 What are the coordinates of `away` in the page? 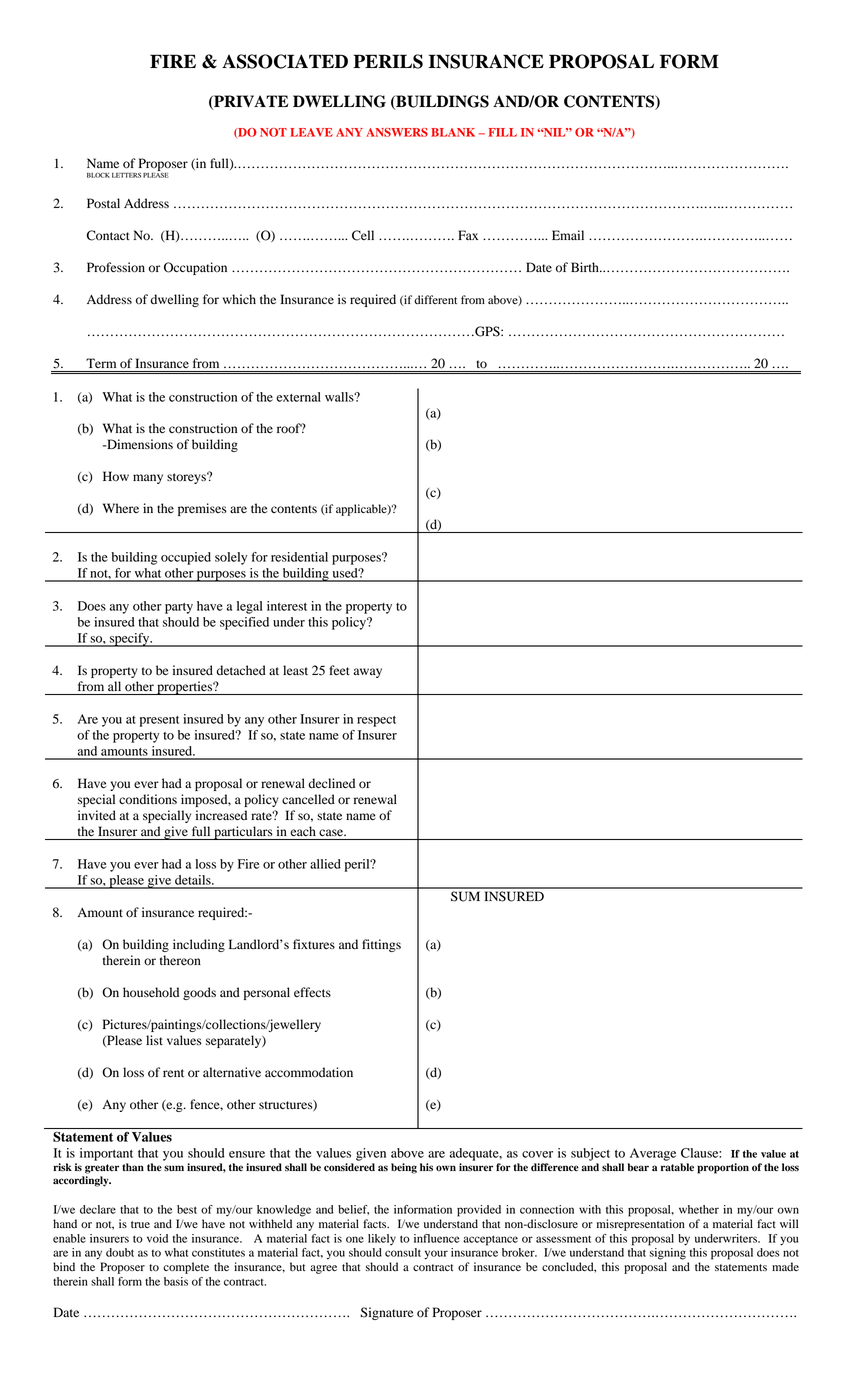 It's located at (367, 673).
